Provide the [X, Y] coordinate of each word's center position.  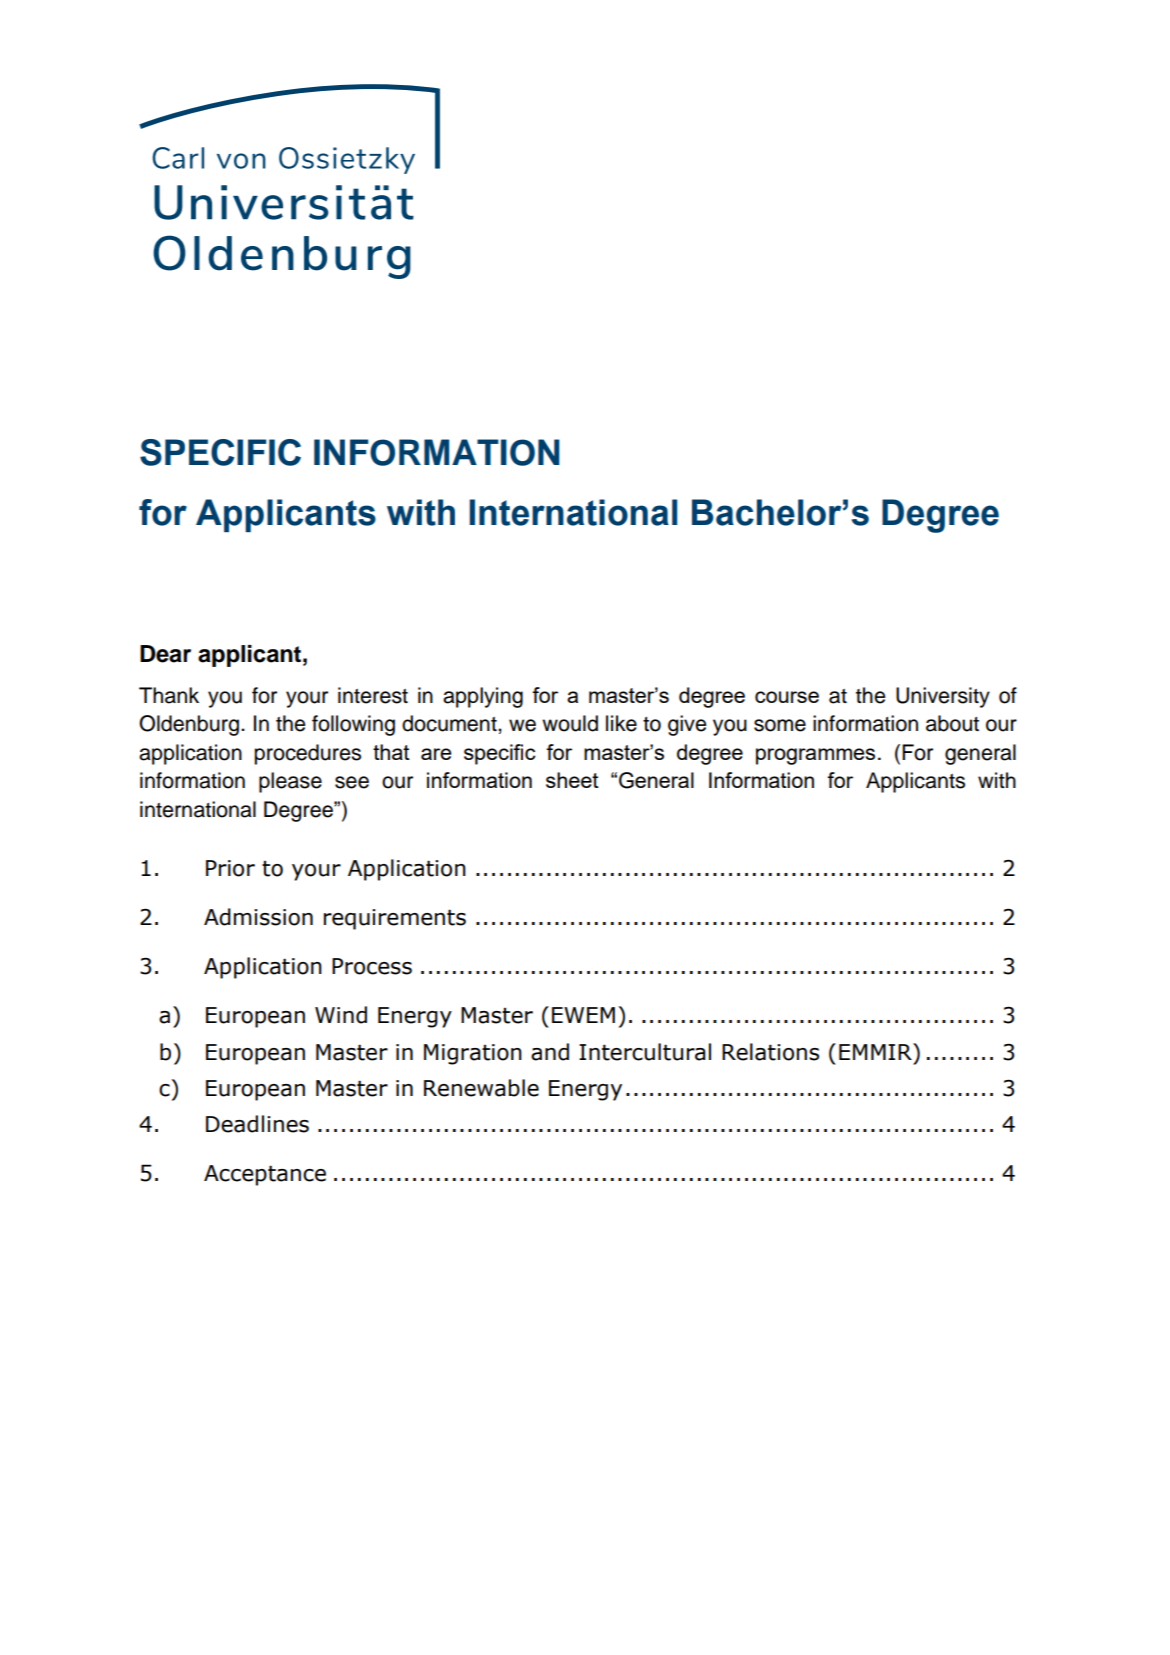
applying [483, 697]
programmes [815, 756]
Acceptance [265, 1175]
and [550, 1052]
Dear [165, 654]
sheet [572, 780]
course [787, 697]
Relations [770, 1052]
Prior [230, 868]
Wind [341, 1015]
